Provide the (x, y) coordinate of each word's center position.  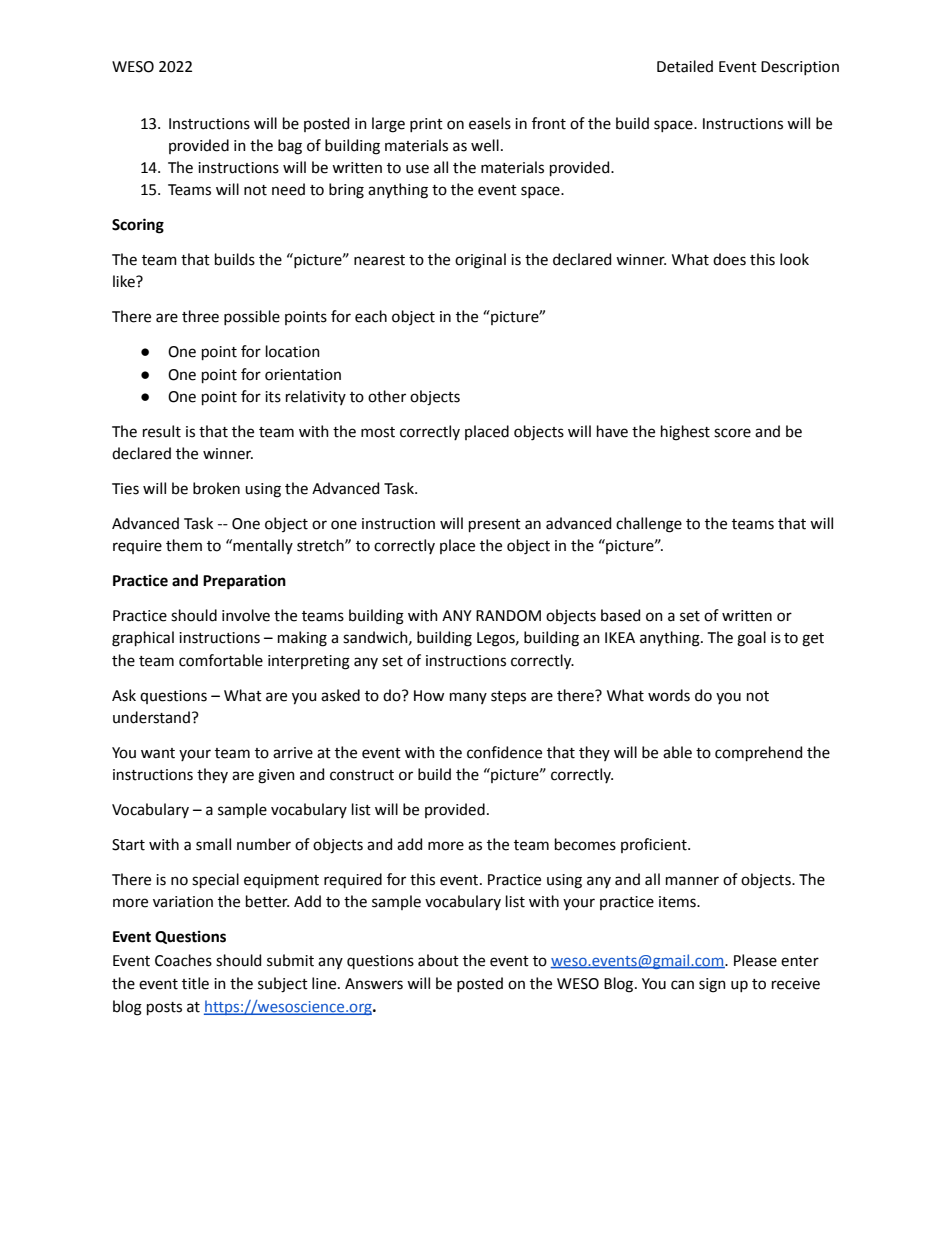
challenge (649, 525)
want (158, 753)
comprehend (758, 753)
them (184, 545)
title (195, 983)
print (426, 125)
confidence (504, 752)
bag (290, 147)
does (729, 259)
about (438, 960)
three (200, 316)
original (480, 261)
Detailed (685, 66)
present (495, 525)
